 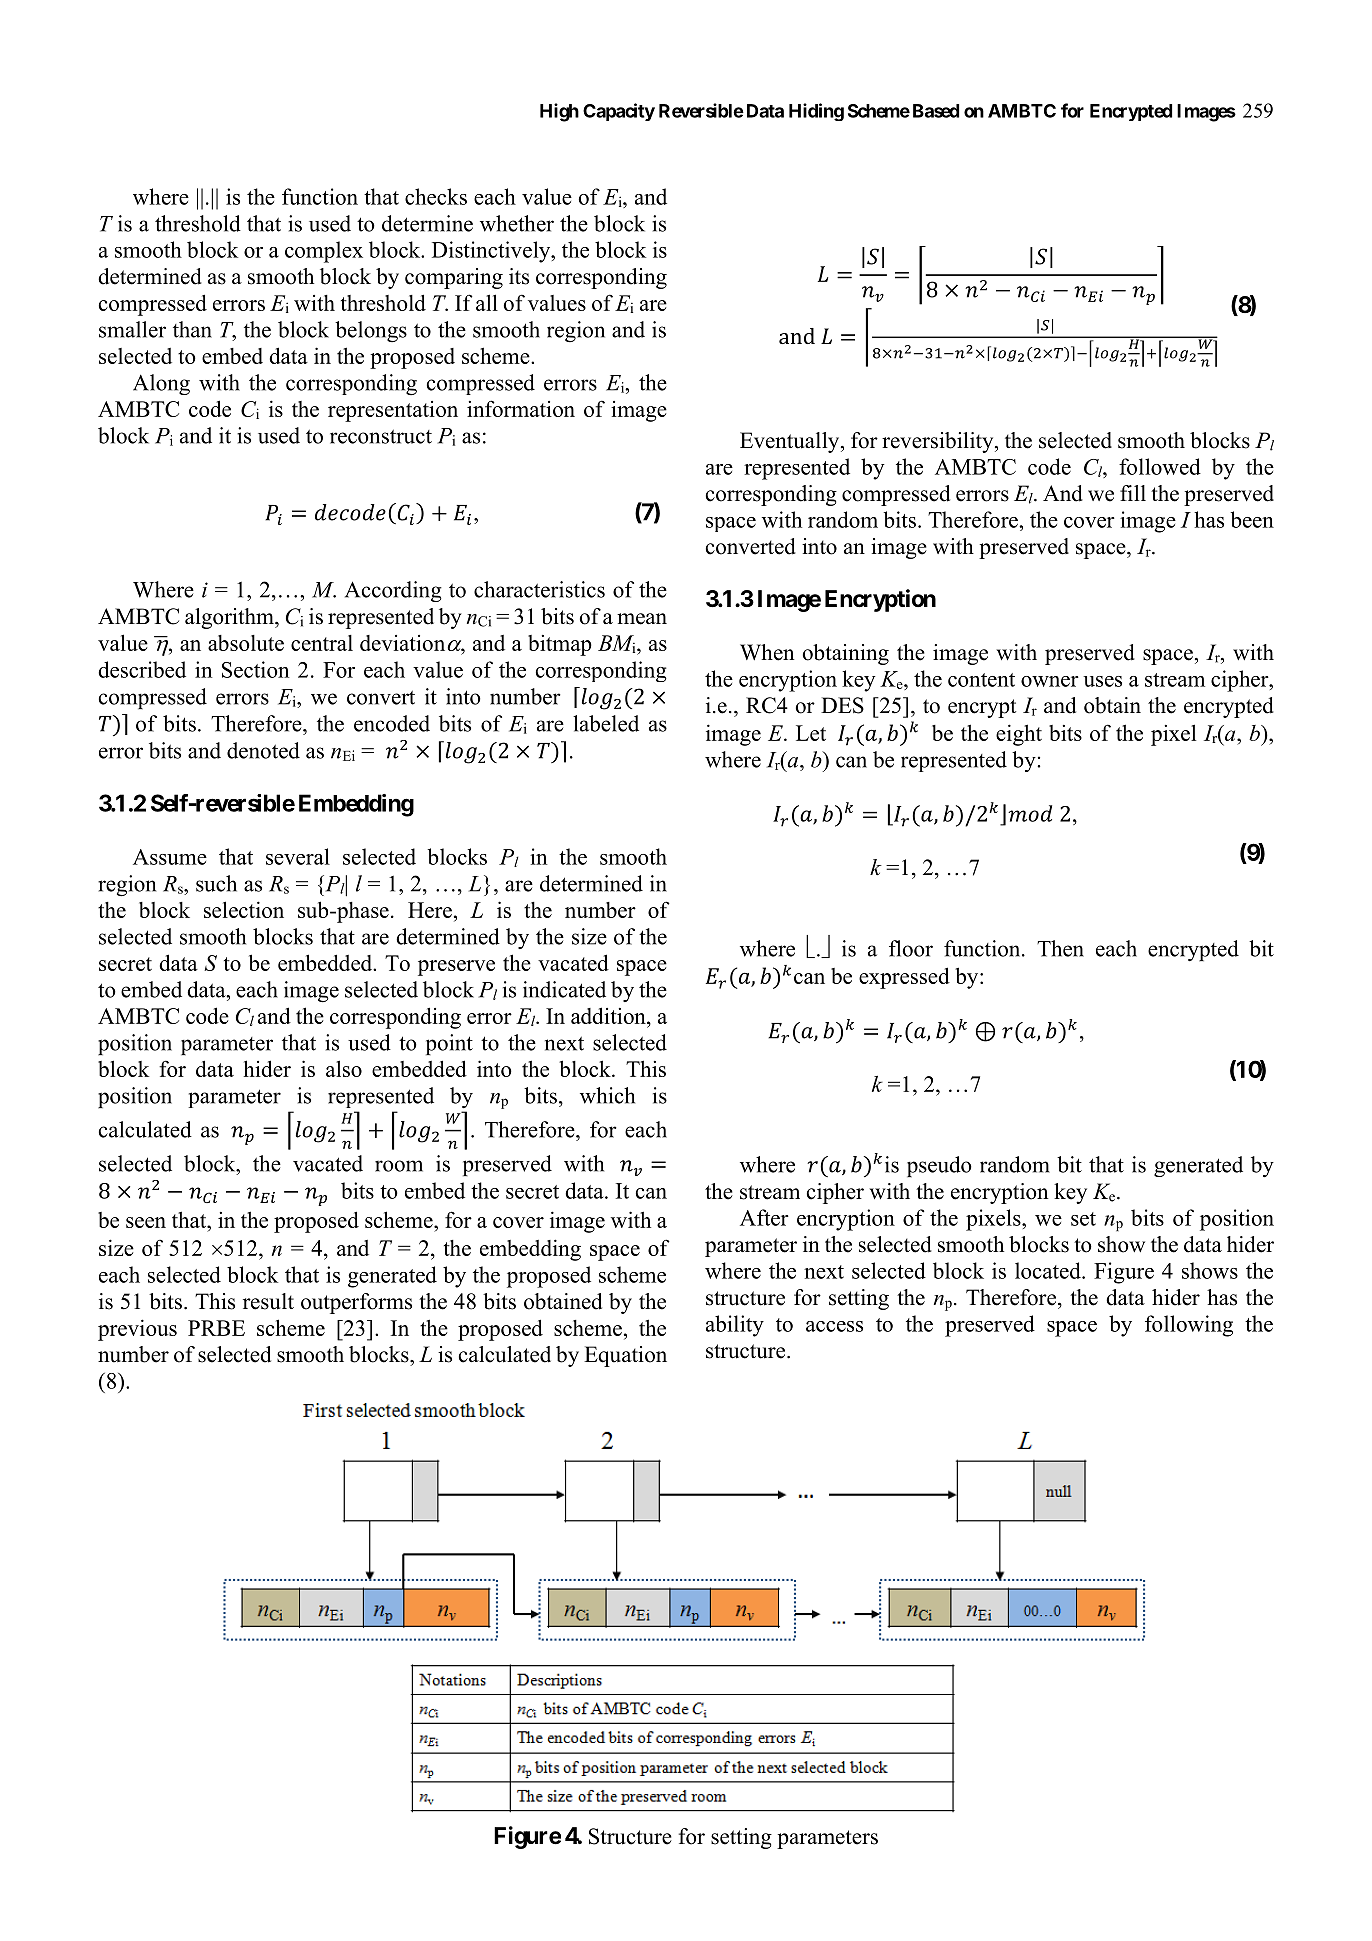 What do you see at coordinates (1102, 681) in the document?
I see `uses` at bounding box center [1102, 681].
